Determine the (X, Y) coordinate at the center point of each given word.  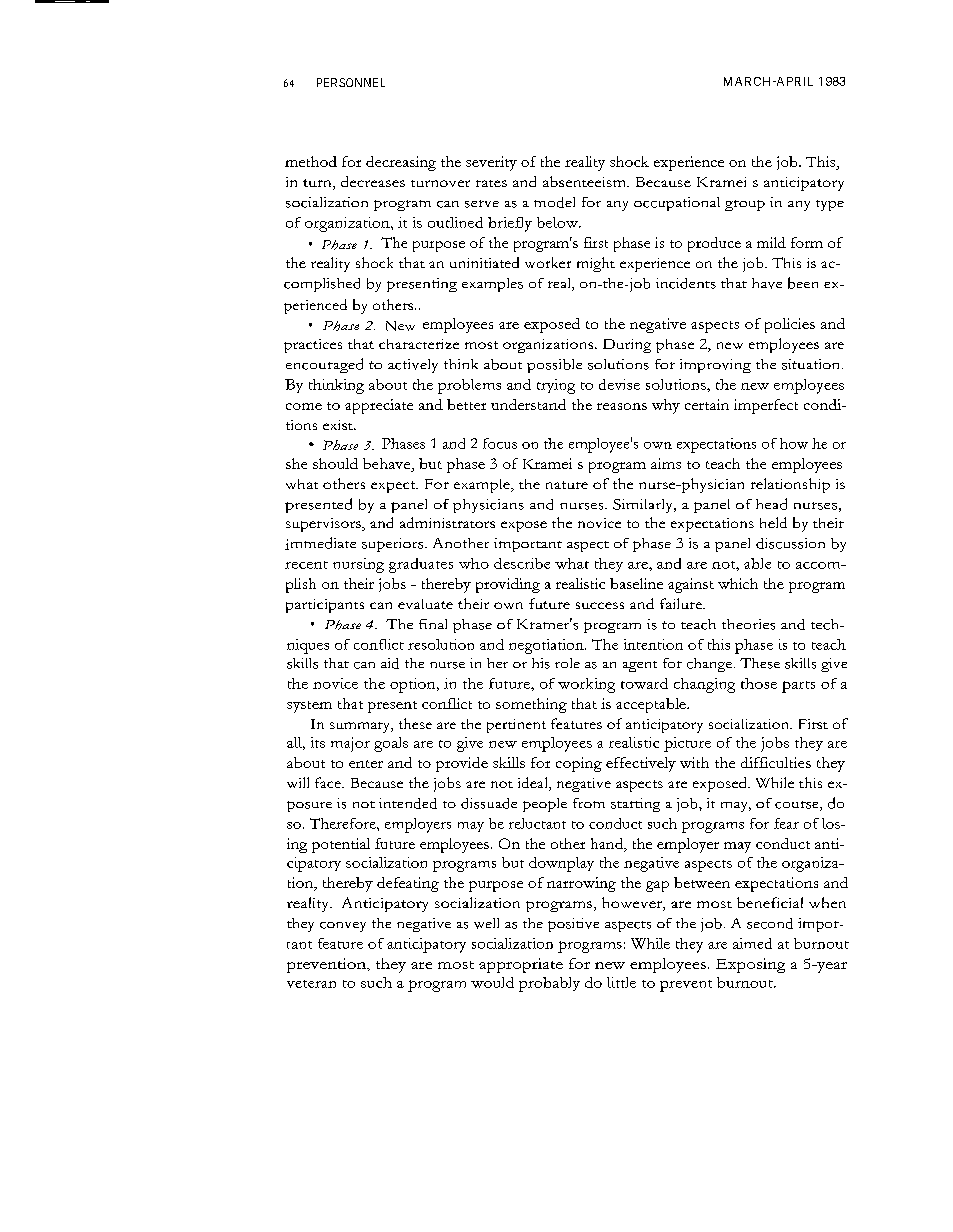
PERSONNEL (351, 82)
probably (549, 984)
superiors (394, 545)
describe (522, 563)
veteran (311, 984)
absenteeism (585, 181)
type (830, 205)
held (773, 522)
